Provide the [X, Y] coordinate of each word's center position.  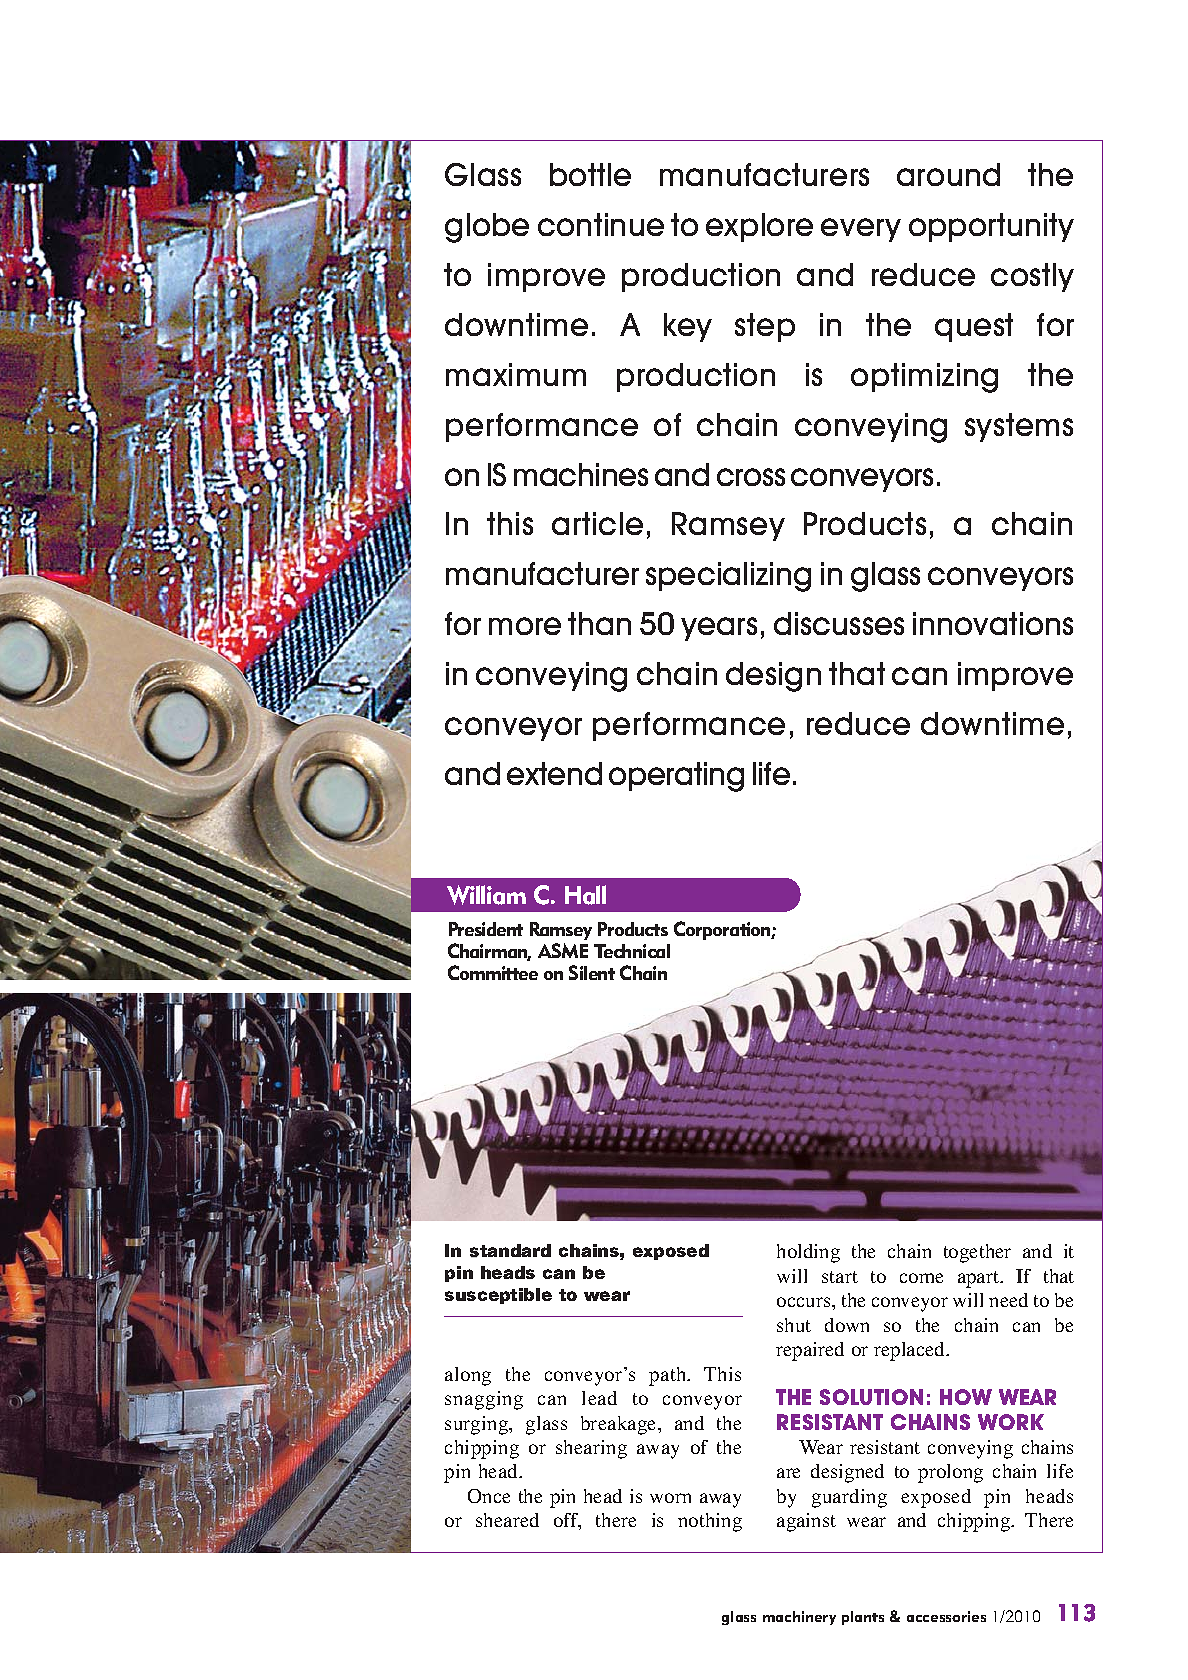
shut [794, 1325]
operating [676, 777]
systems [1019, 427]
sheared [507, 1520]
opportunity [991, 227]
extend [554, 773]
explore [759, 227]
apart [980, 1279]
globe [487, 228]
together [977, 1253]
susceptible [498, 1296]
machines [581, 474]
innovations [993, 623]
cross [751, 477]
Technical [632, 951]
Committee [493, 972]
